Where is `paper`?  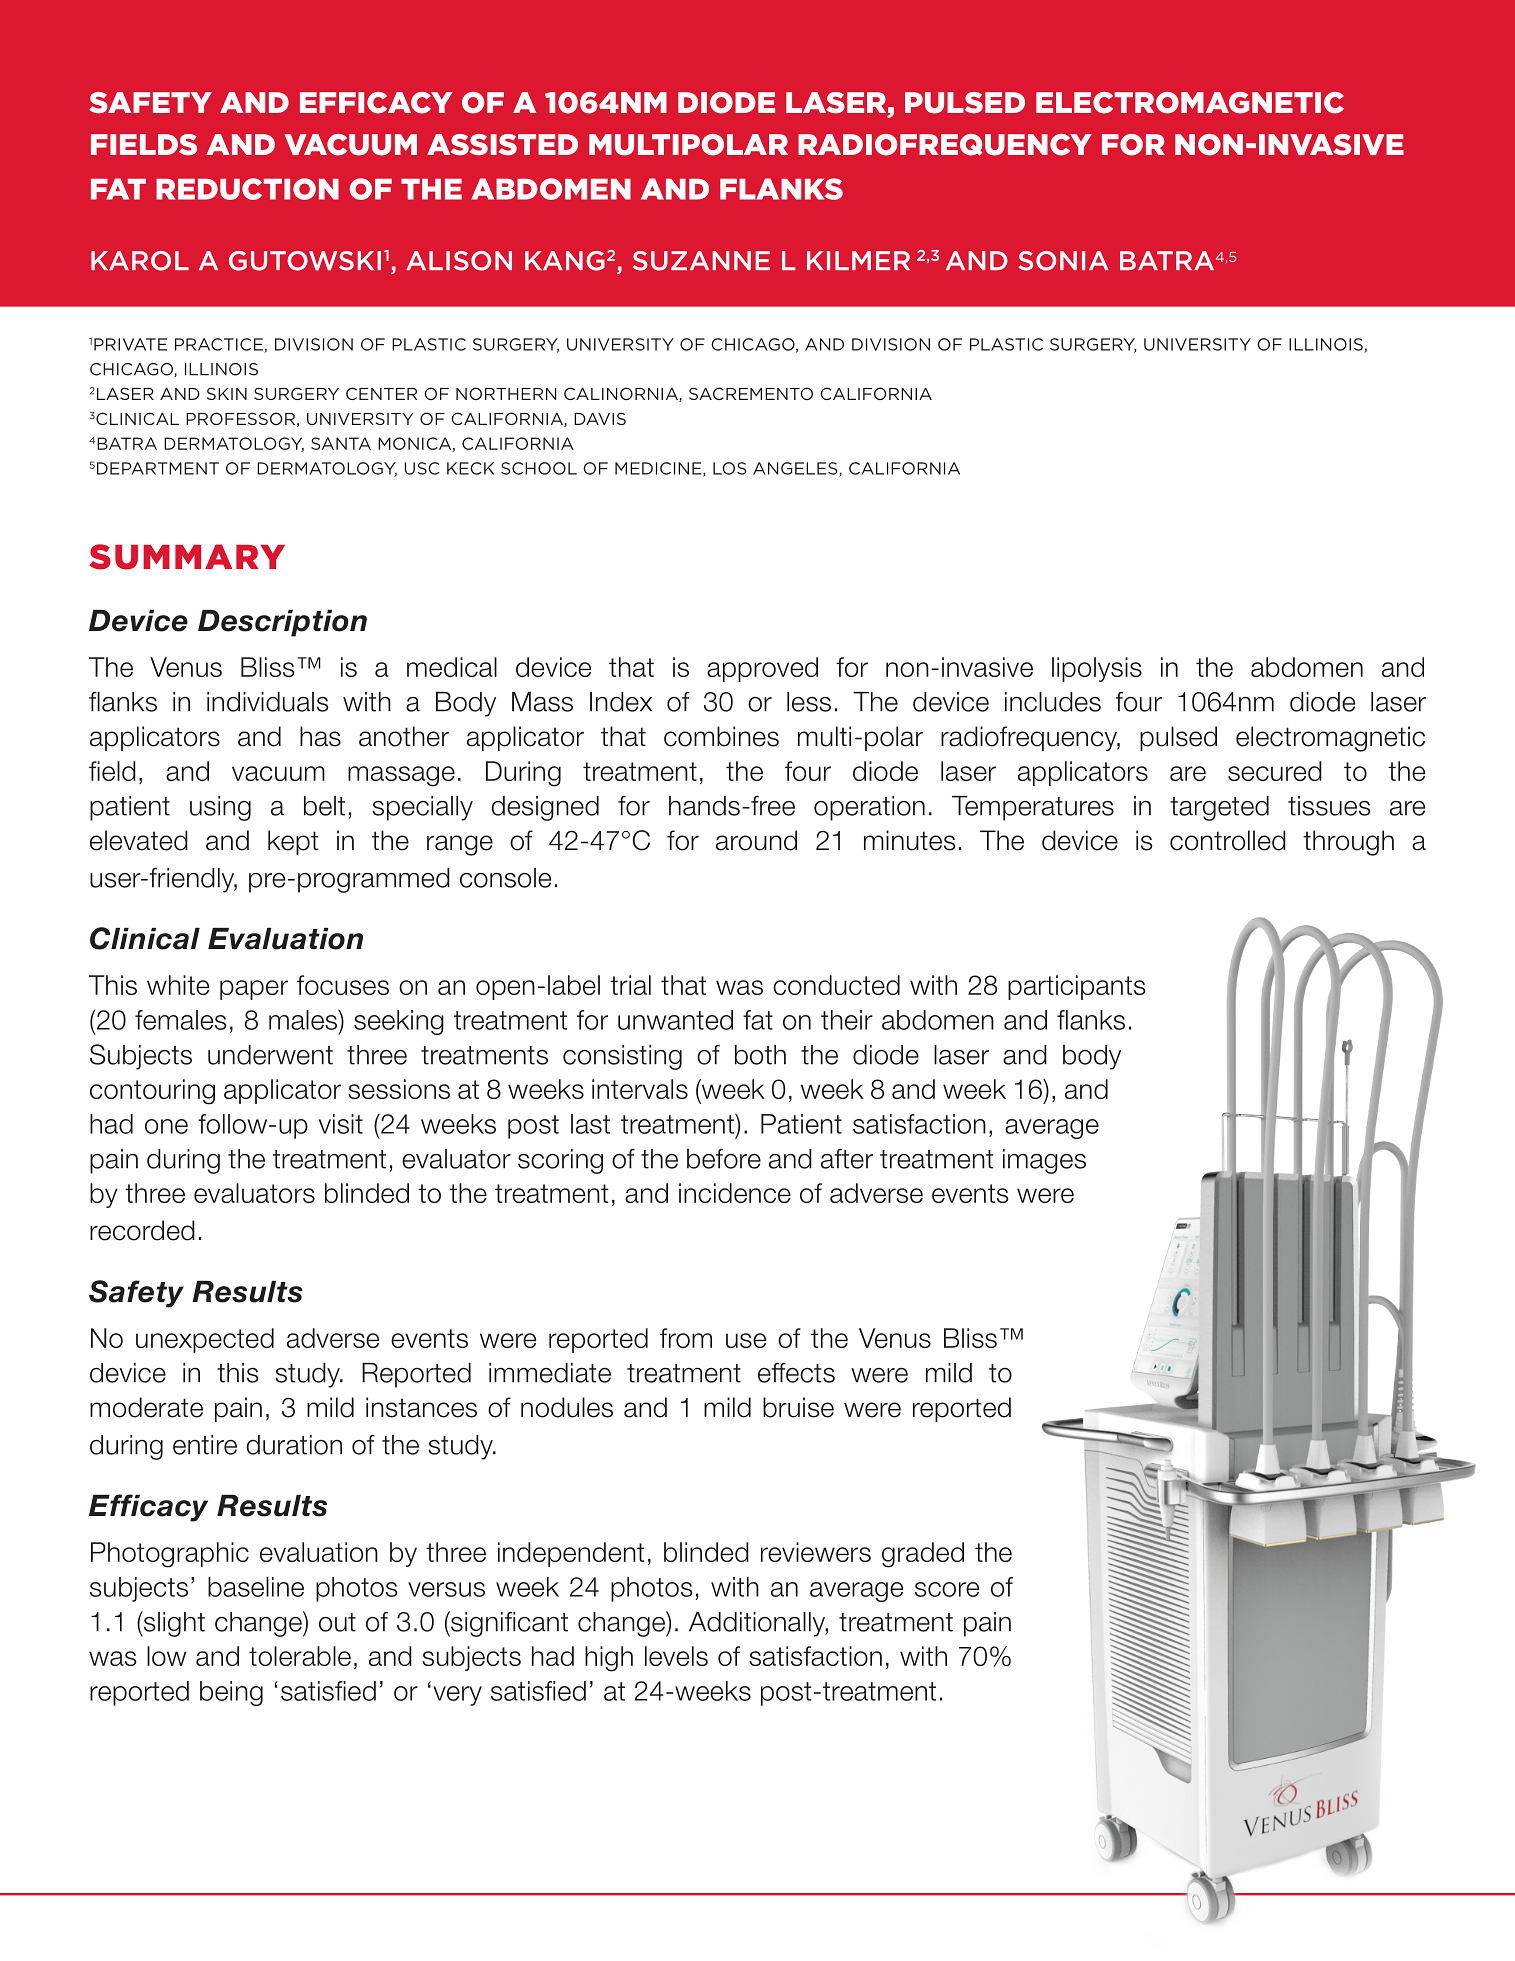 paper is located at coordinates (254, 990).
